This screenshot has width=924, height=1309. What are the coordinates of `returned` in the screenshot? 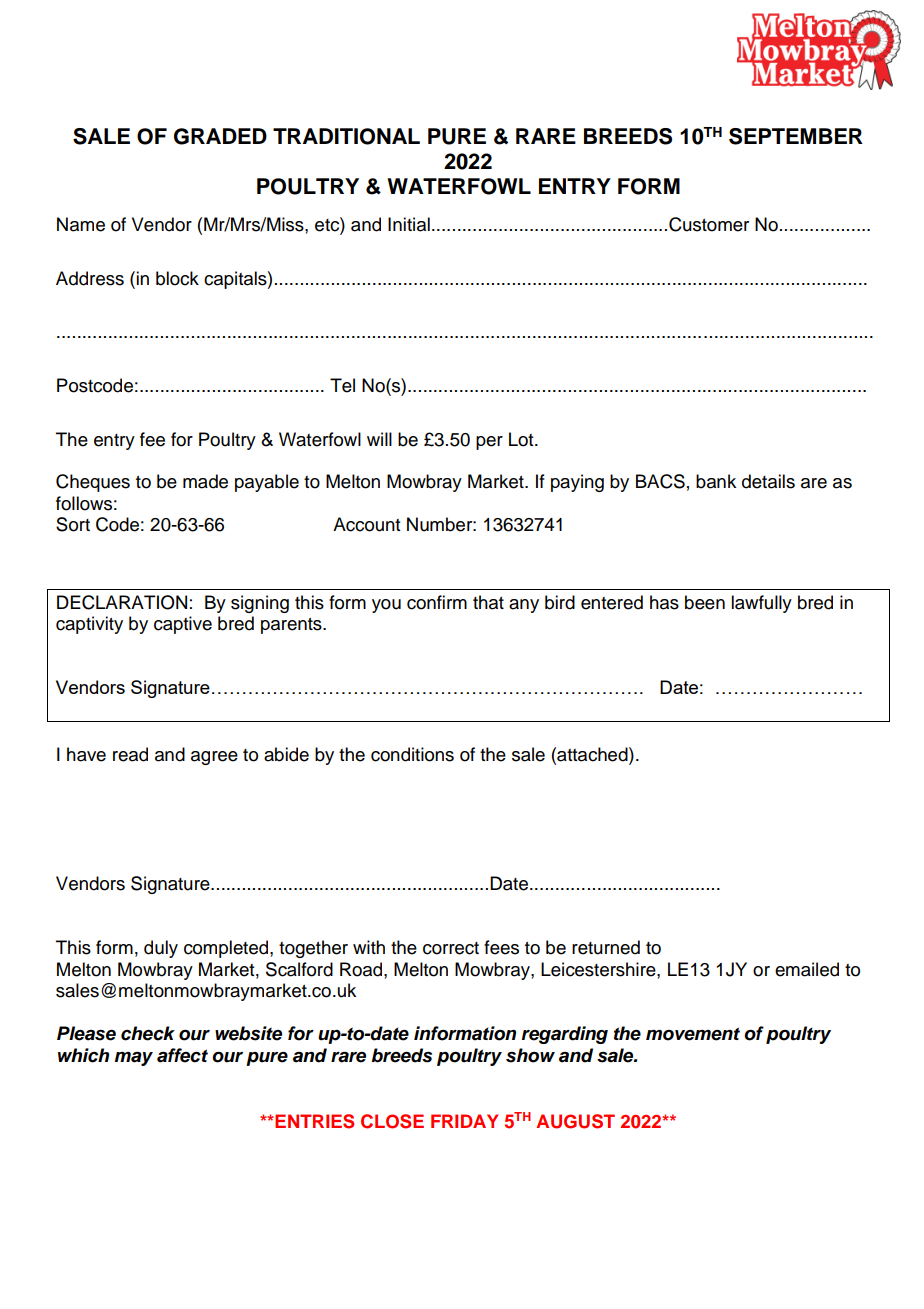 It's located at (606, 947).
